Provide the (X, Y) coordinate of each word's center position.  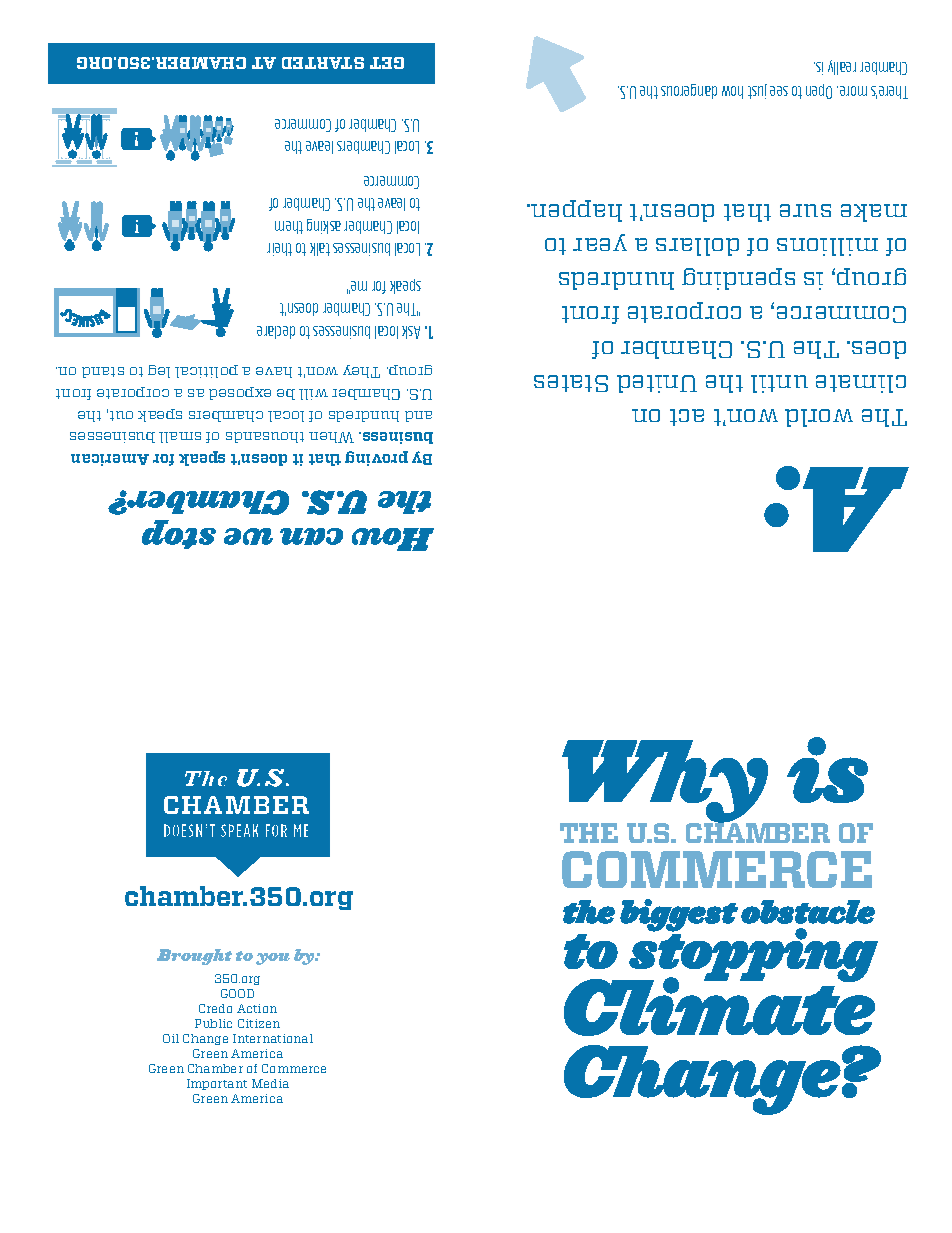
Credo (215, 1008)
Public (213, 1023)
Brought (194, 957)
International (273, 1038)
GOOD (237, 993)
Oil (171, 1038)
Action (257, 1008)
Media (270, 1083)
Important (217, 1084)
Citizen (259, 1023)
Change (205, 1039)
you (273, 959)
